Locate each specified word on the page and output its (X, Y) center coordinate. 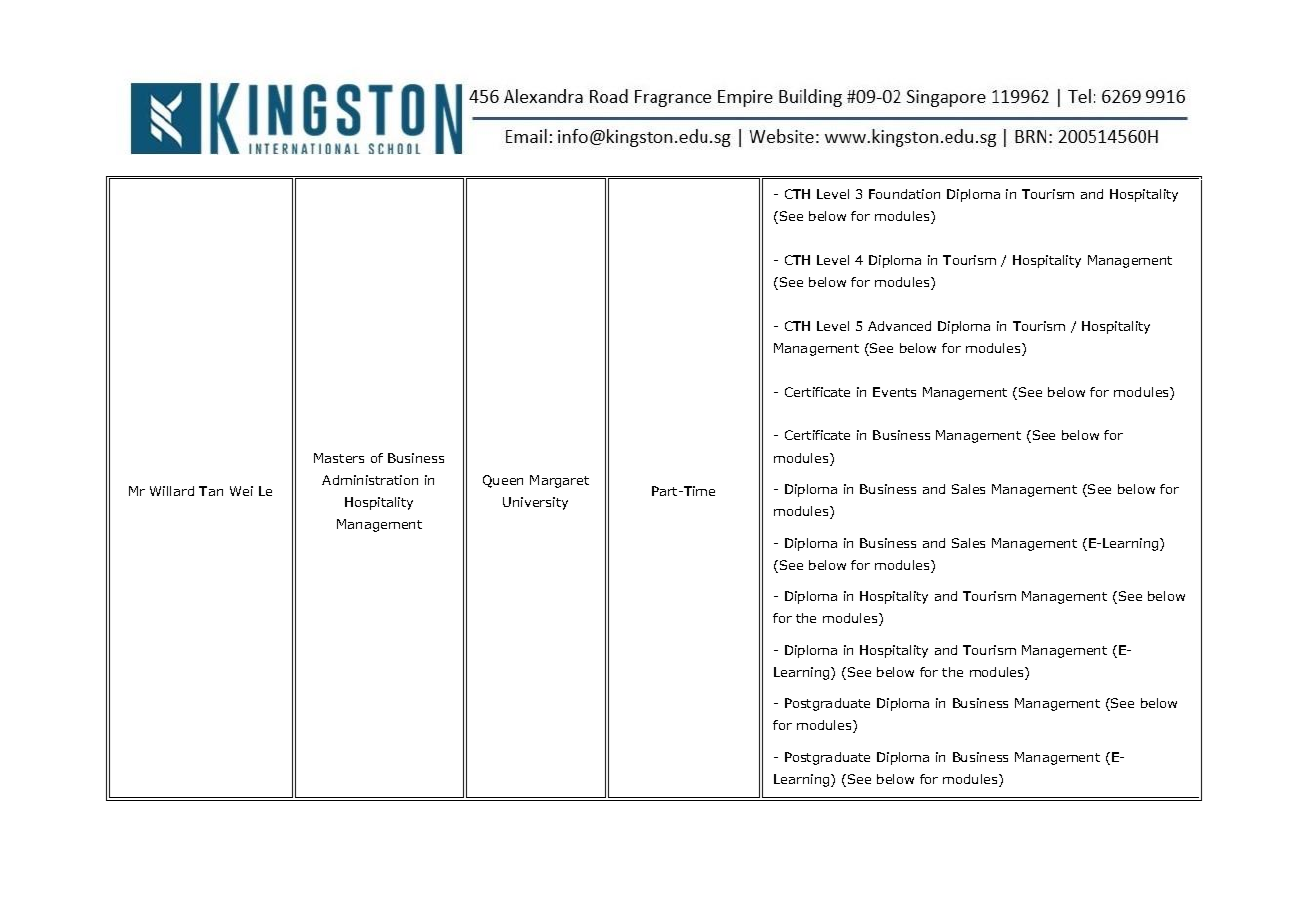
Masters (339, 458)
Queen (503, 481)
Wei (241, 491)
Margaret (559, 481)
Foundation (904, 194)
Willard (172, 491)
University (535, 503)
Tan (211, 491)
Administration (370, 480)
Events (894, 392)
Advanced (899, 326)
